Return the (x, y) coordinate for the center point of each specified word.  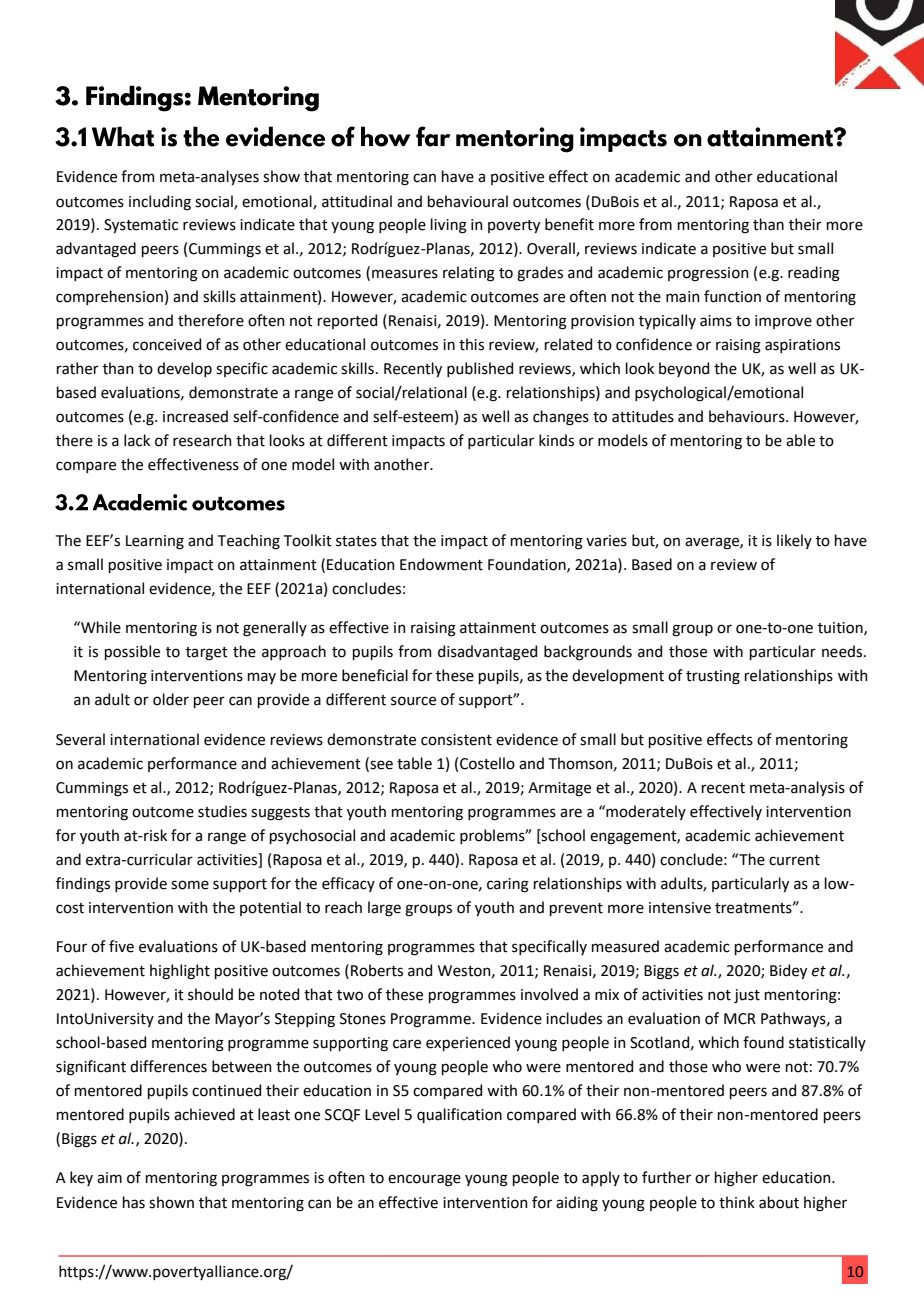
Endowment (441, 564)
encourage (424, 1180)
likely (794, 541)
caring (508, 885)
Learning (155, 542)
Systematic (141, 226)
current (794, 860)
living (449, 226)
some (190, 885)
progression (708, 274)
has (134, 1202)
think (737, 1202)
